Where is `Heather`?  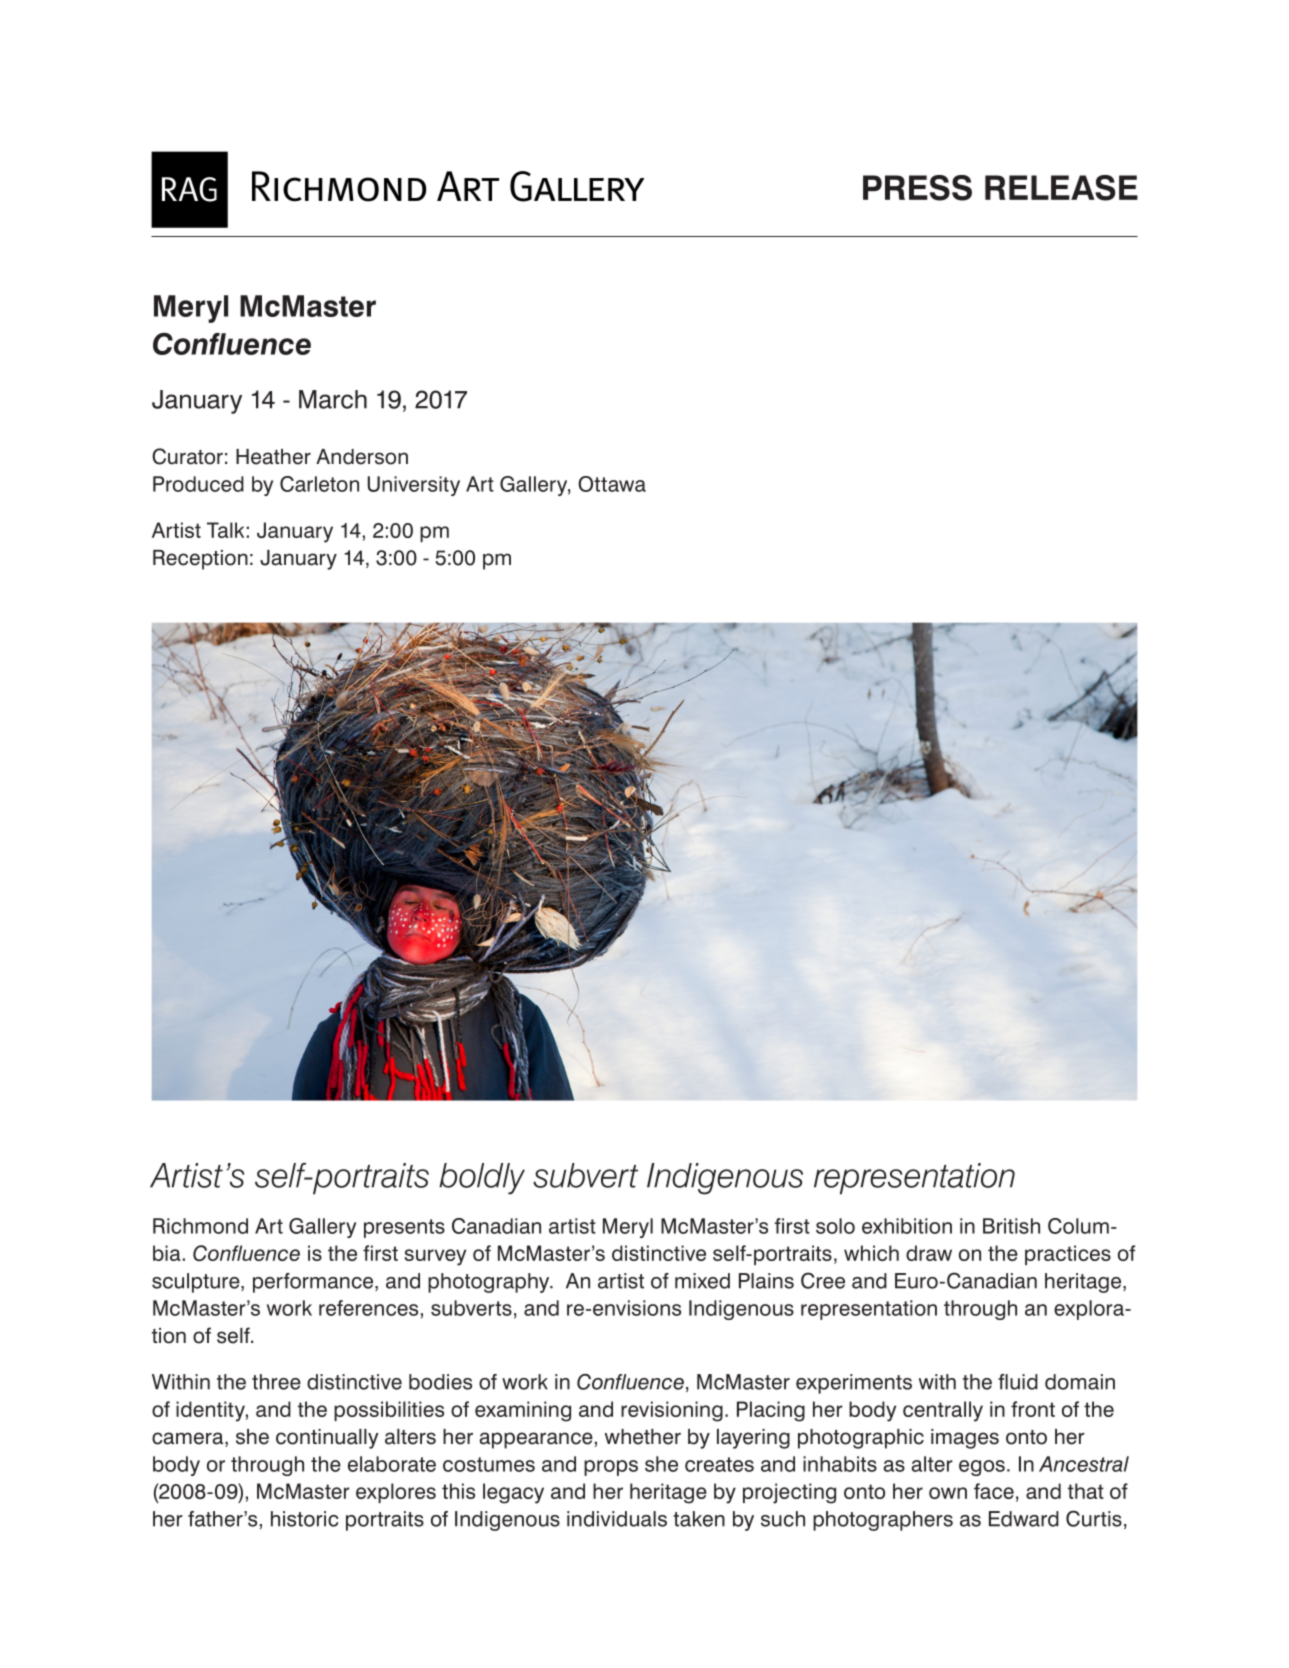 Heather is located at coordinates (273, 457).
